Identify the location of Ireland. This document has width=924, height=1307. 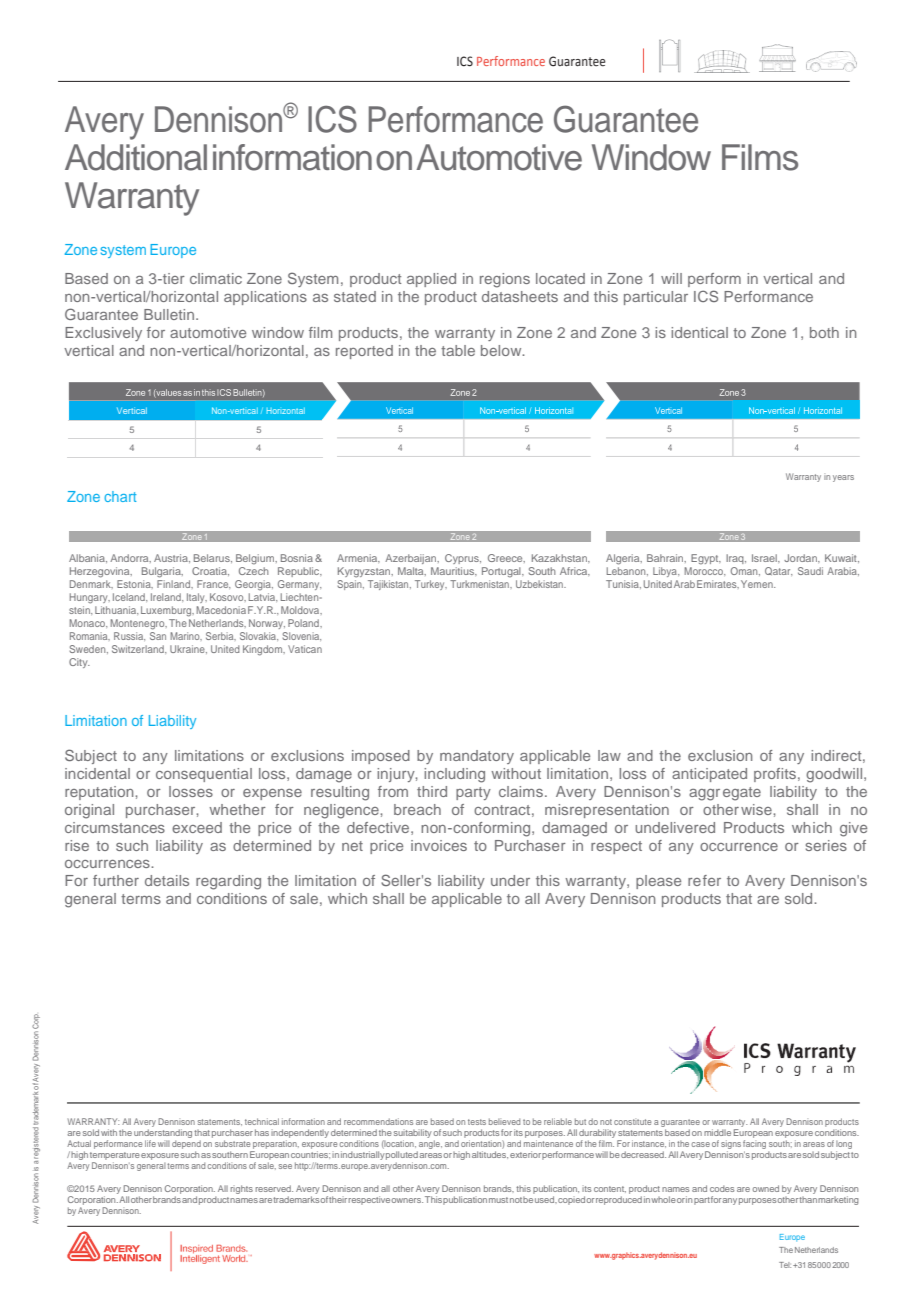
(167, 597).
